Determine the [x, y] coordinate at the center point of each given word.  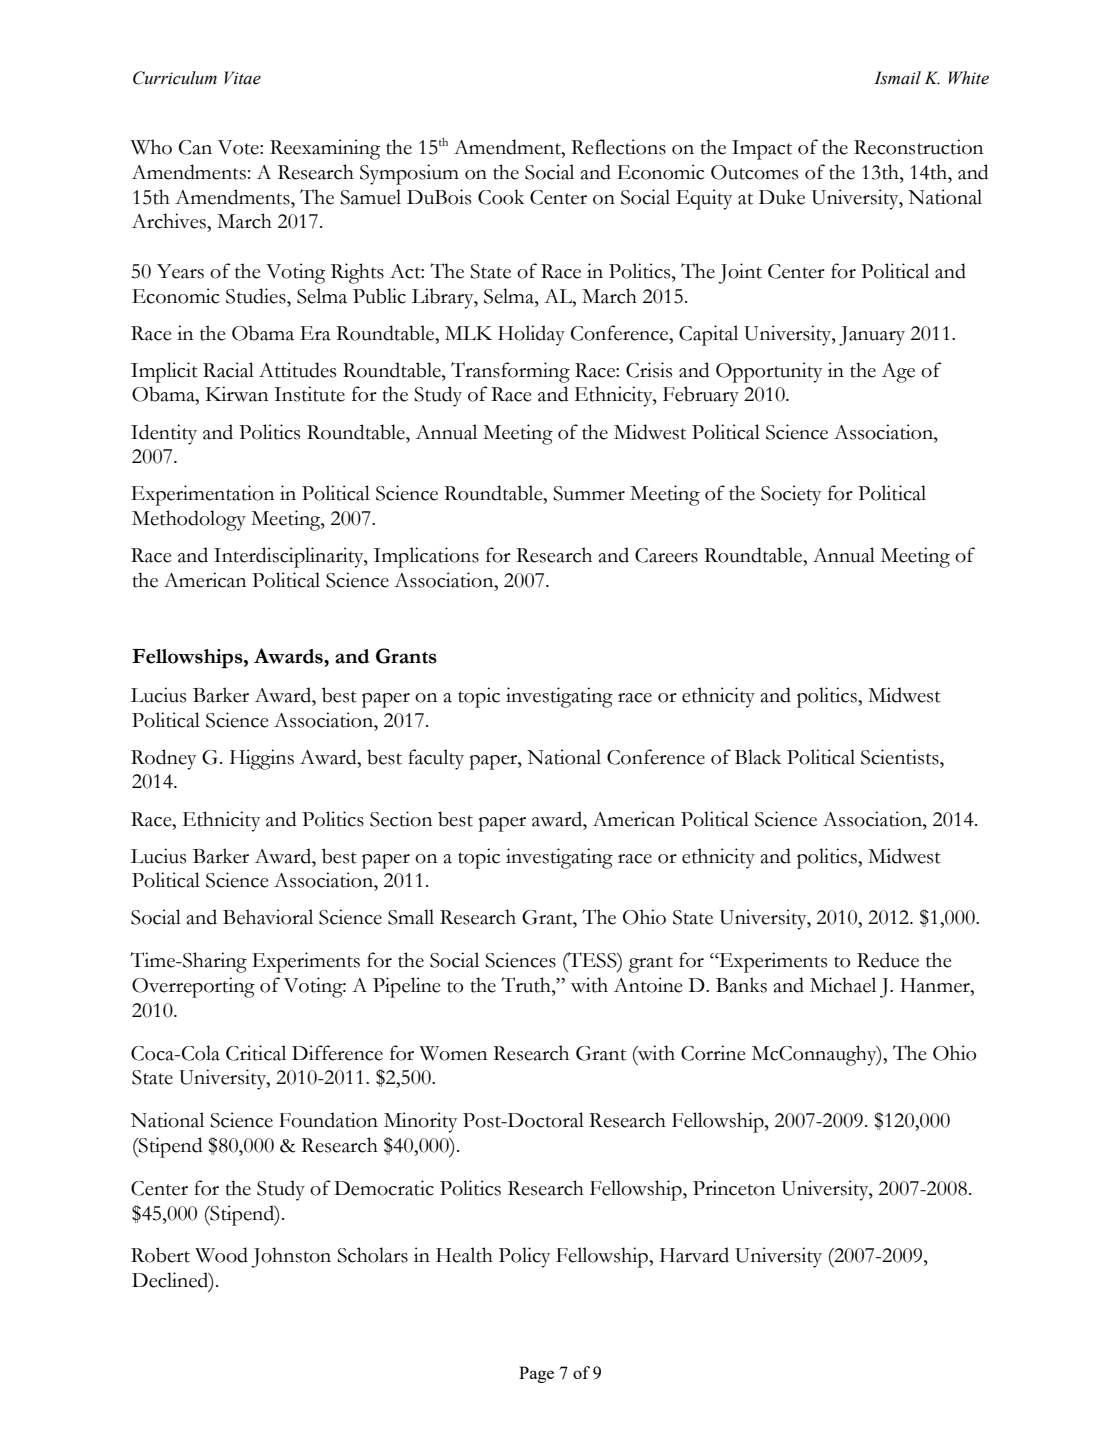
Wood [221, 1255]
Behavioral [268, 917]
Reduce [888, 960]
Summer [589, 493]
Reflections [618, 147]
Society [791, 495]
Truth [527, 985]
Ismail [897, 78]
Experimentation [202, 495]
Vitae [242, 78]
